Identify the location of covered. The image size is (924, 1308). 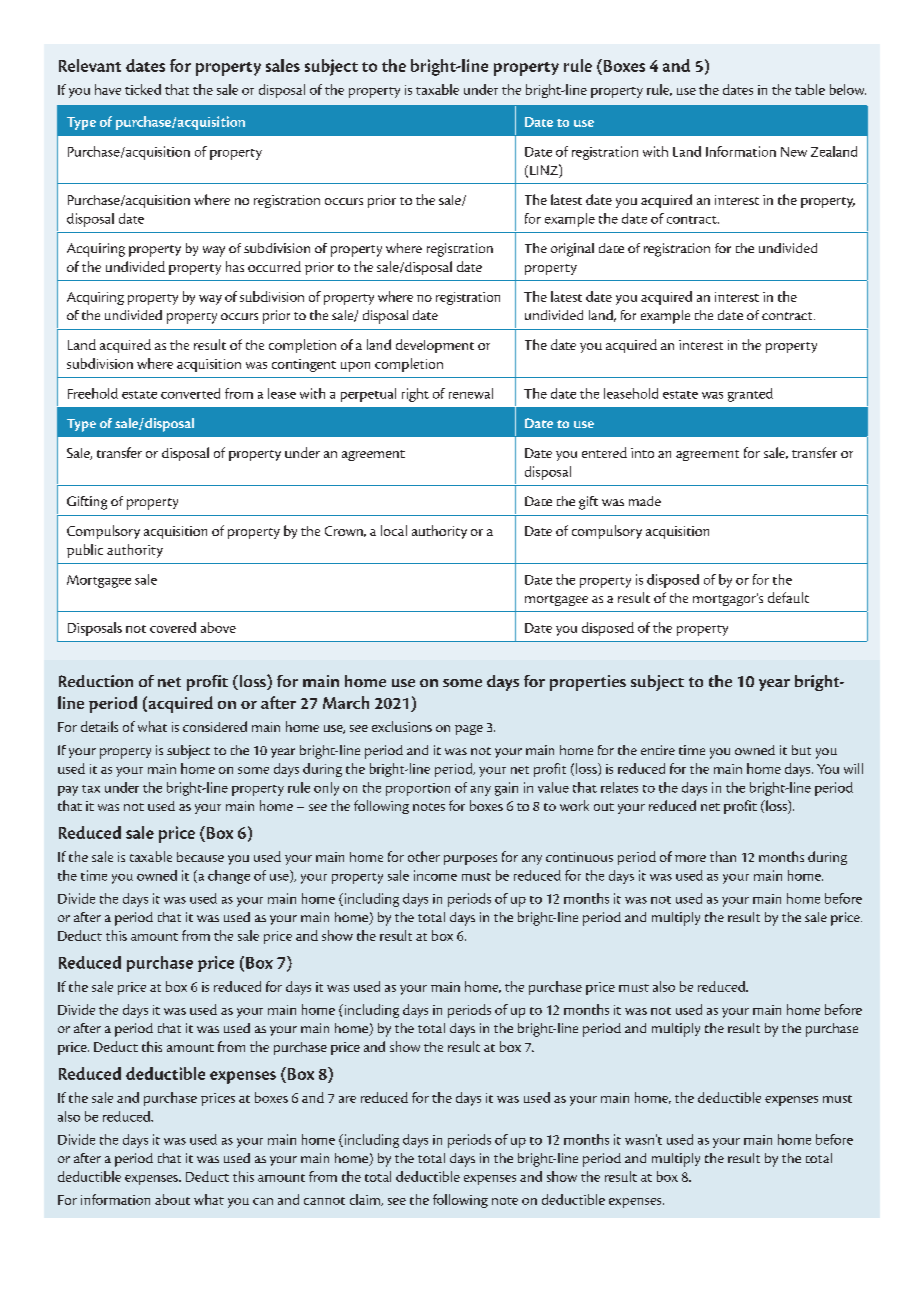
(173, 627).
